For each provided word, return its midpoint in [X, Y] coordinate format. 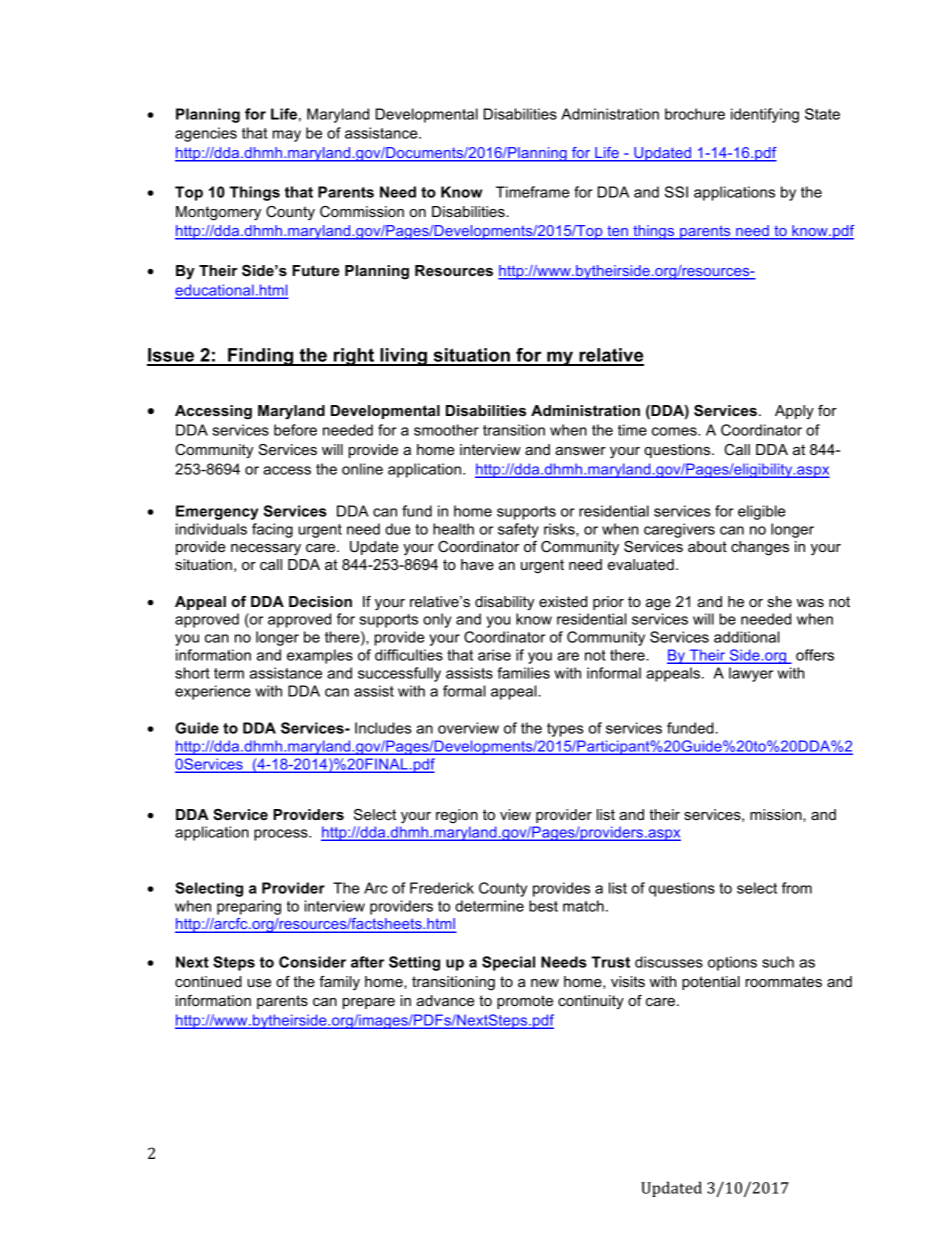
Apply [794, 412]
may [287, 136]
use [259, 983]
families [523, 673]
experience [213, 692]
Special [508, 963]
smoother [446, 430]
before [295, 430]
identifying [765, 115]
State [822, 114]
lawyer [751, 674]
